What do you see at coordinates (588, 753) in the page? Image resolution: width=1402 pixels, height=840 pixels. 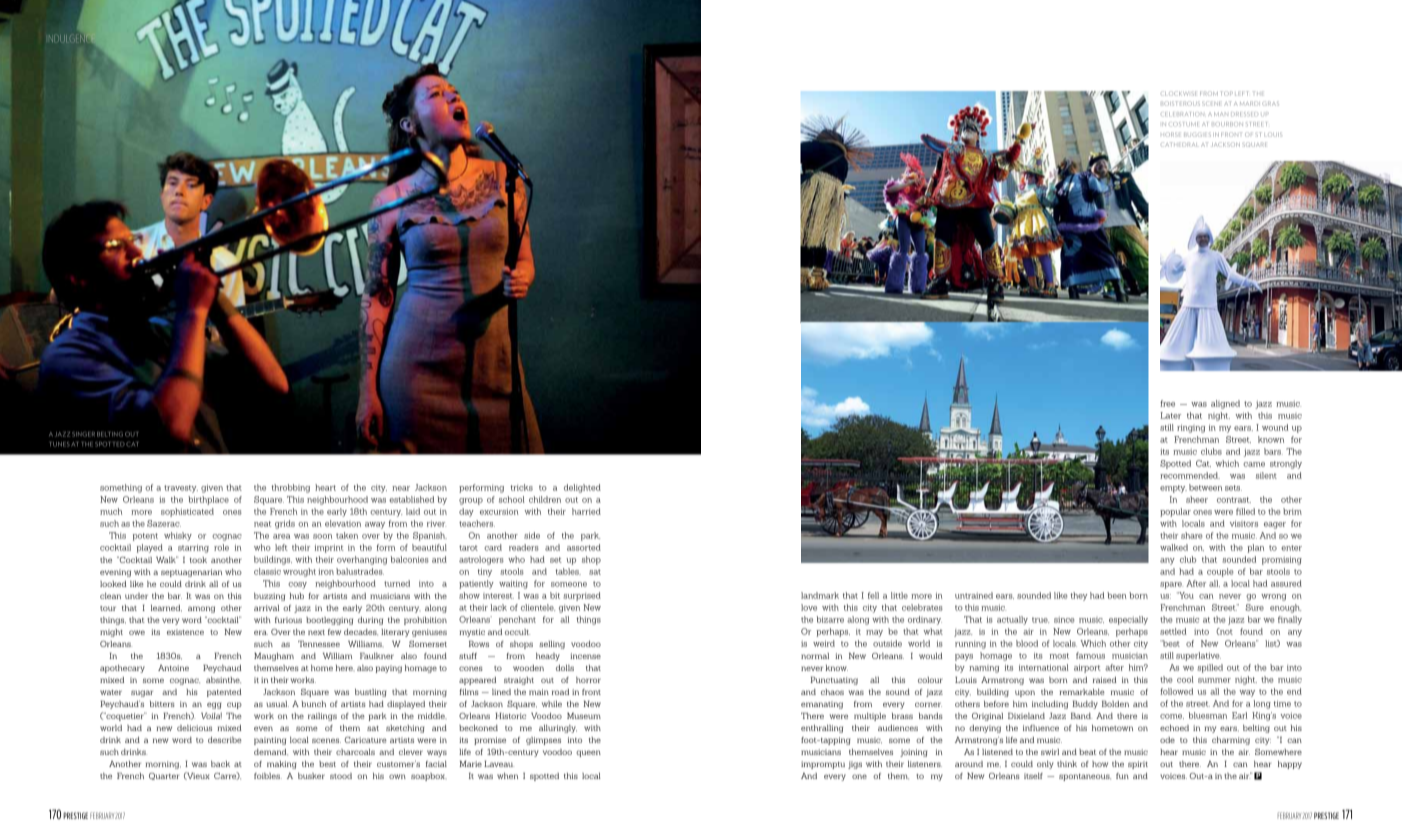 I see `queen` at bounding box center [588, 753].
